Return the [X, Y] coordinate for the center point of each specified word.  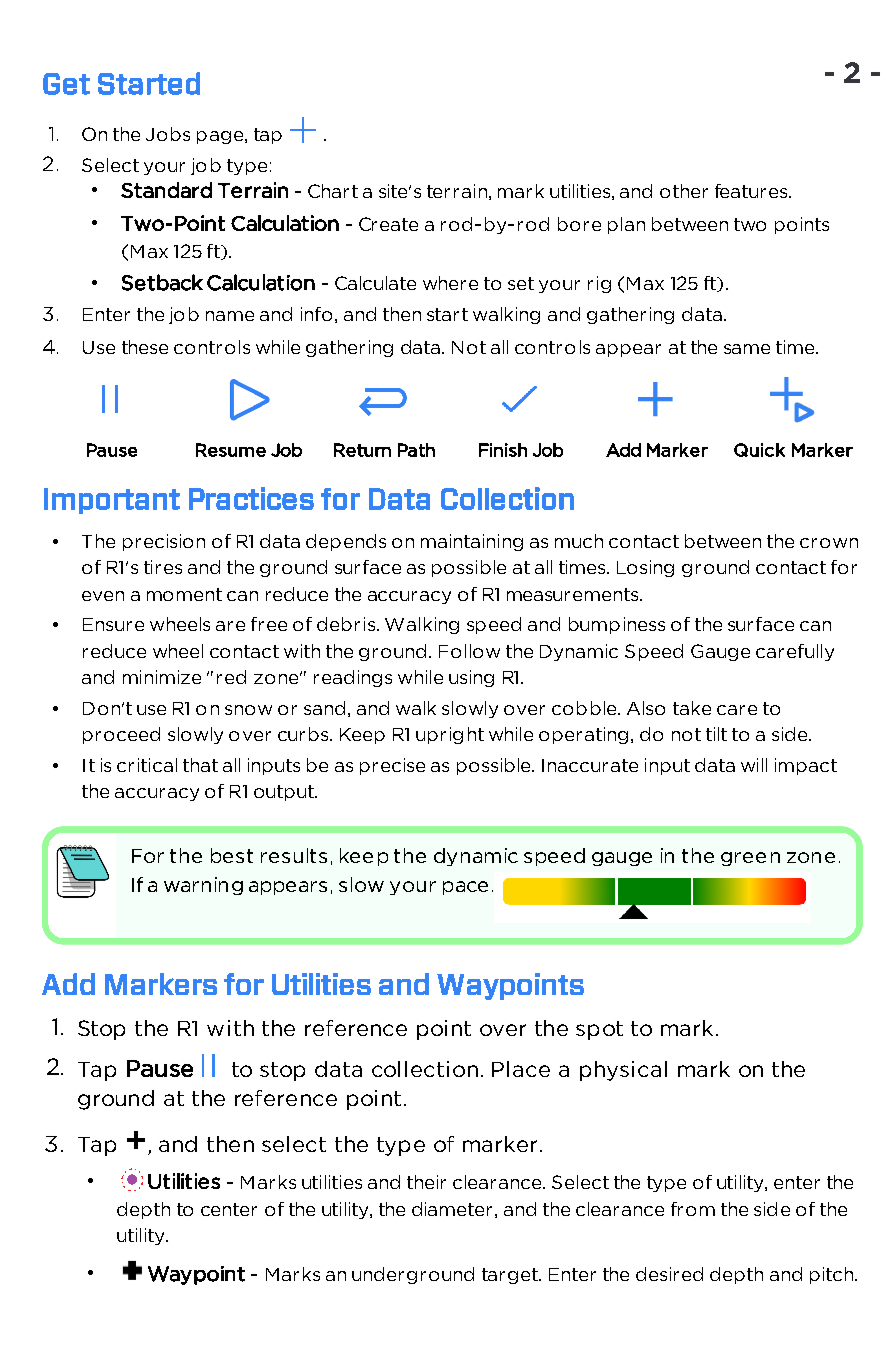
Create [388, 224]
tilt [716, 734]
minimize [162, 677]
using [471, 678]
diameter [452, 1209]
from [693, 1209]
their [426, 1182]
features [752, 191]
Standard [166, 190]
